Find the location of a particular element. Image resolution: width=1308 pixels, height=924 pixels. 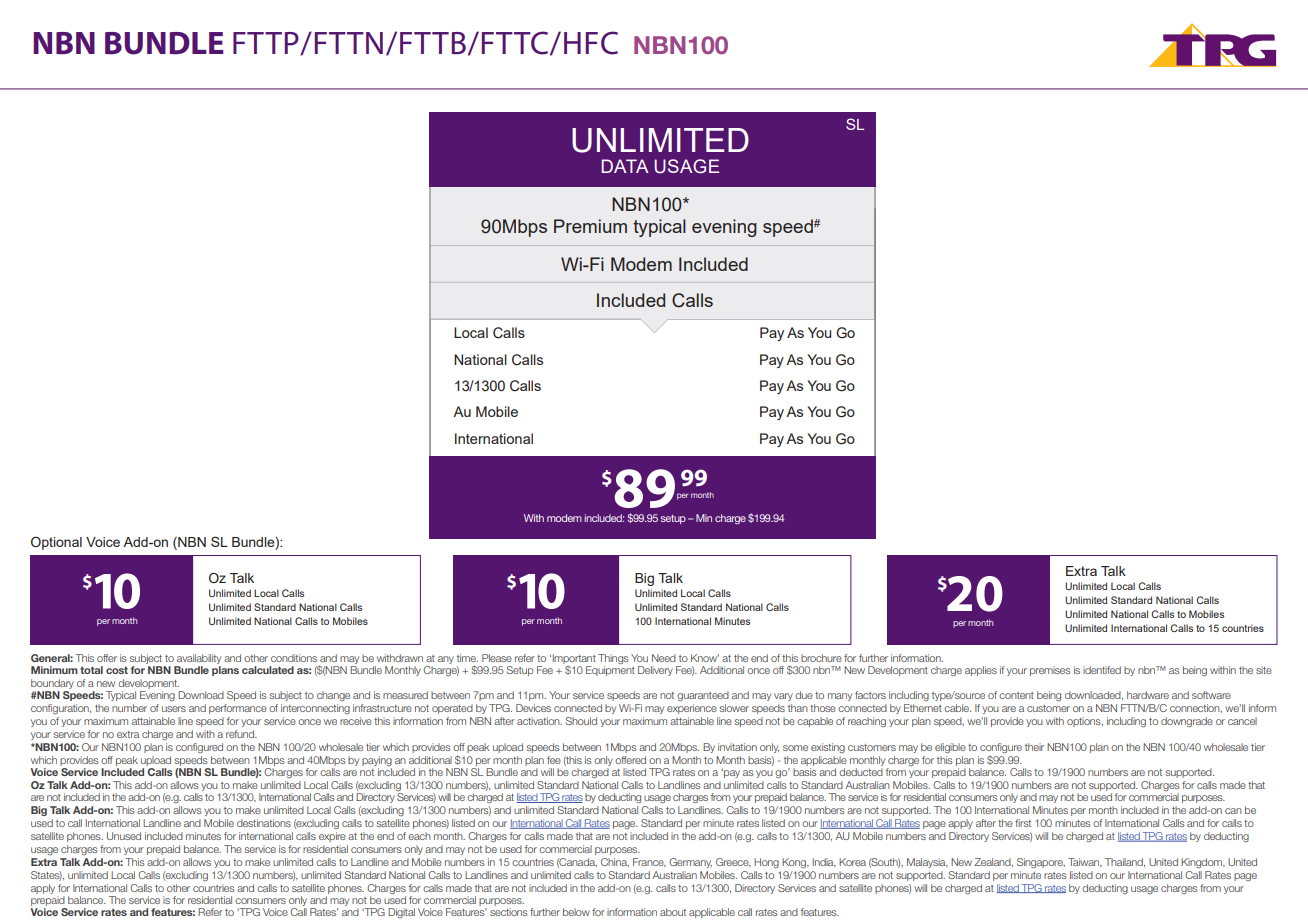

Premium is located at coordinates (590, 226).
